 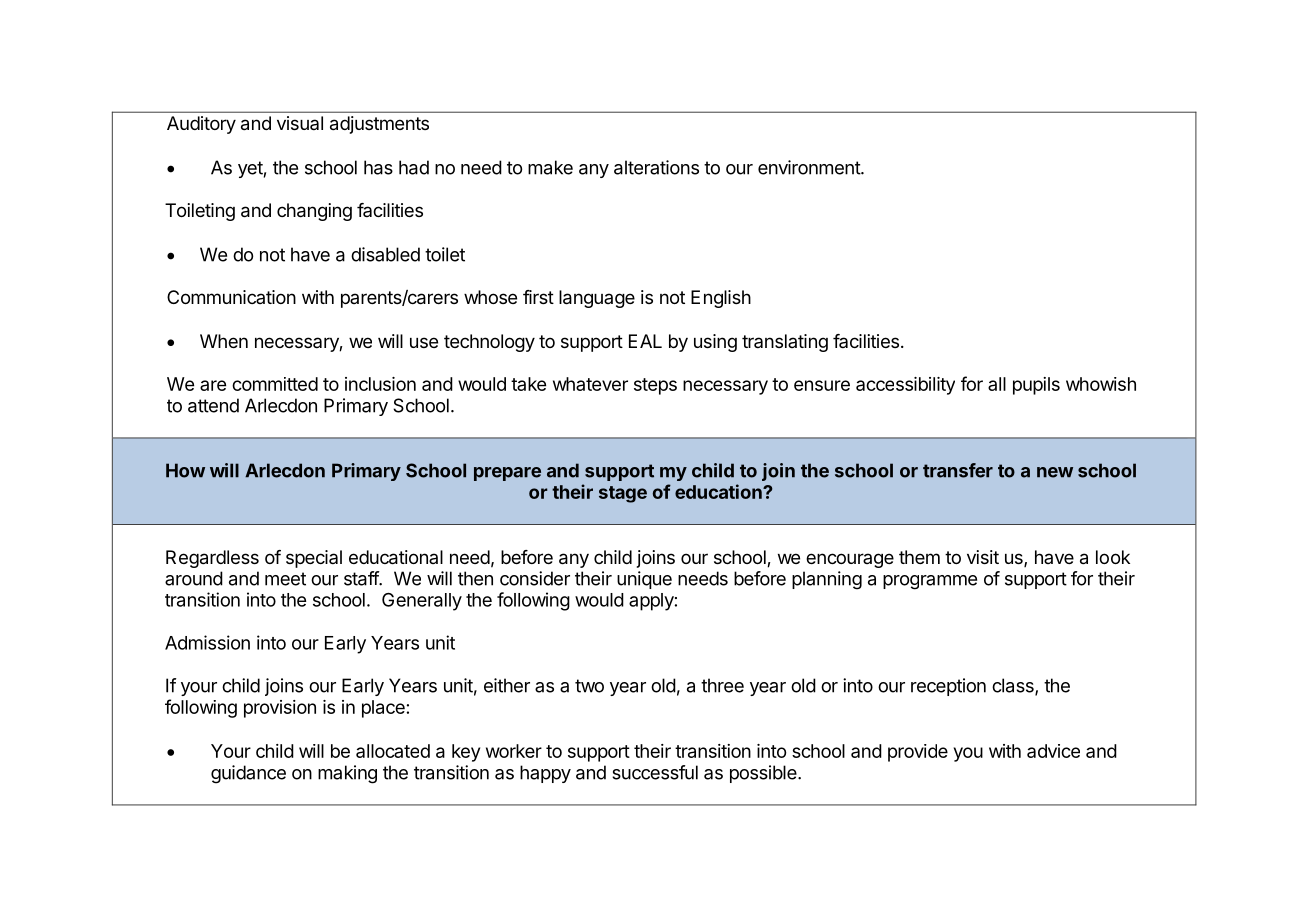 I want to click on successful, so click(x=655, y=772).
